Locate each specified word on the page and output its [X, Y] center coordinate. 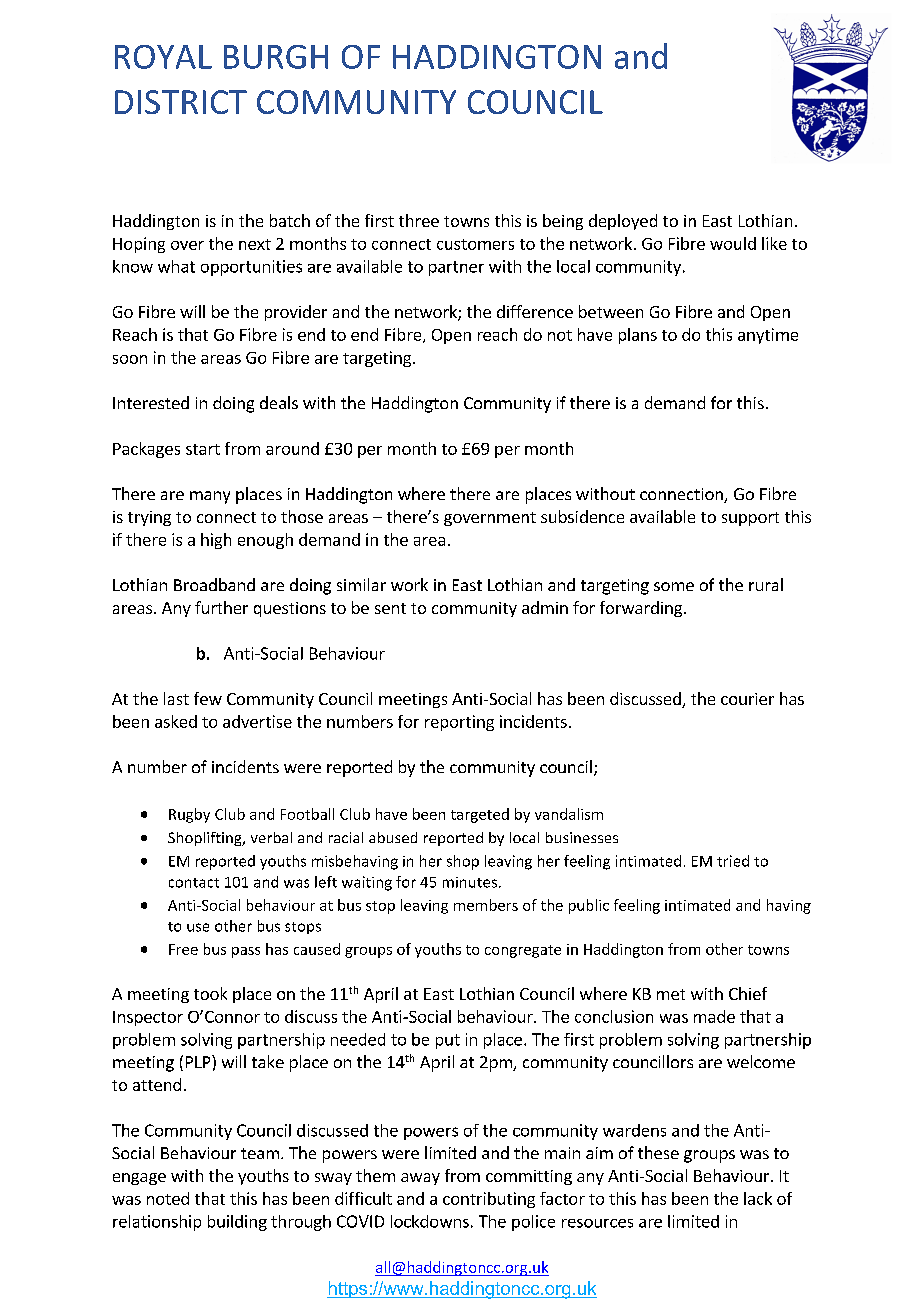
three [419, 220]
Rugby [189, 815]
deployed [623, 222]
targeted [480, 815]
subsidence [582, 516]
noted [168, 1198]
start [203, 449]
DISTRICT [181, 102]
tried [733, 861]
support [750, 519]
